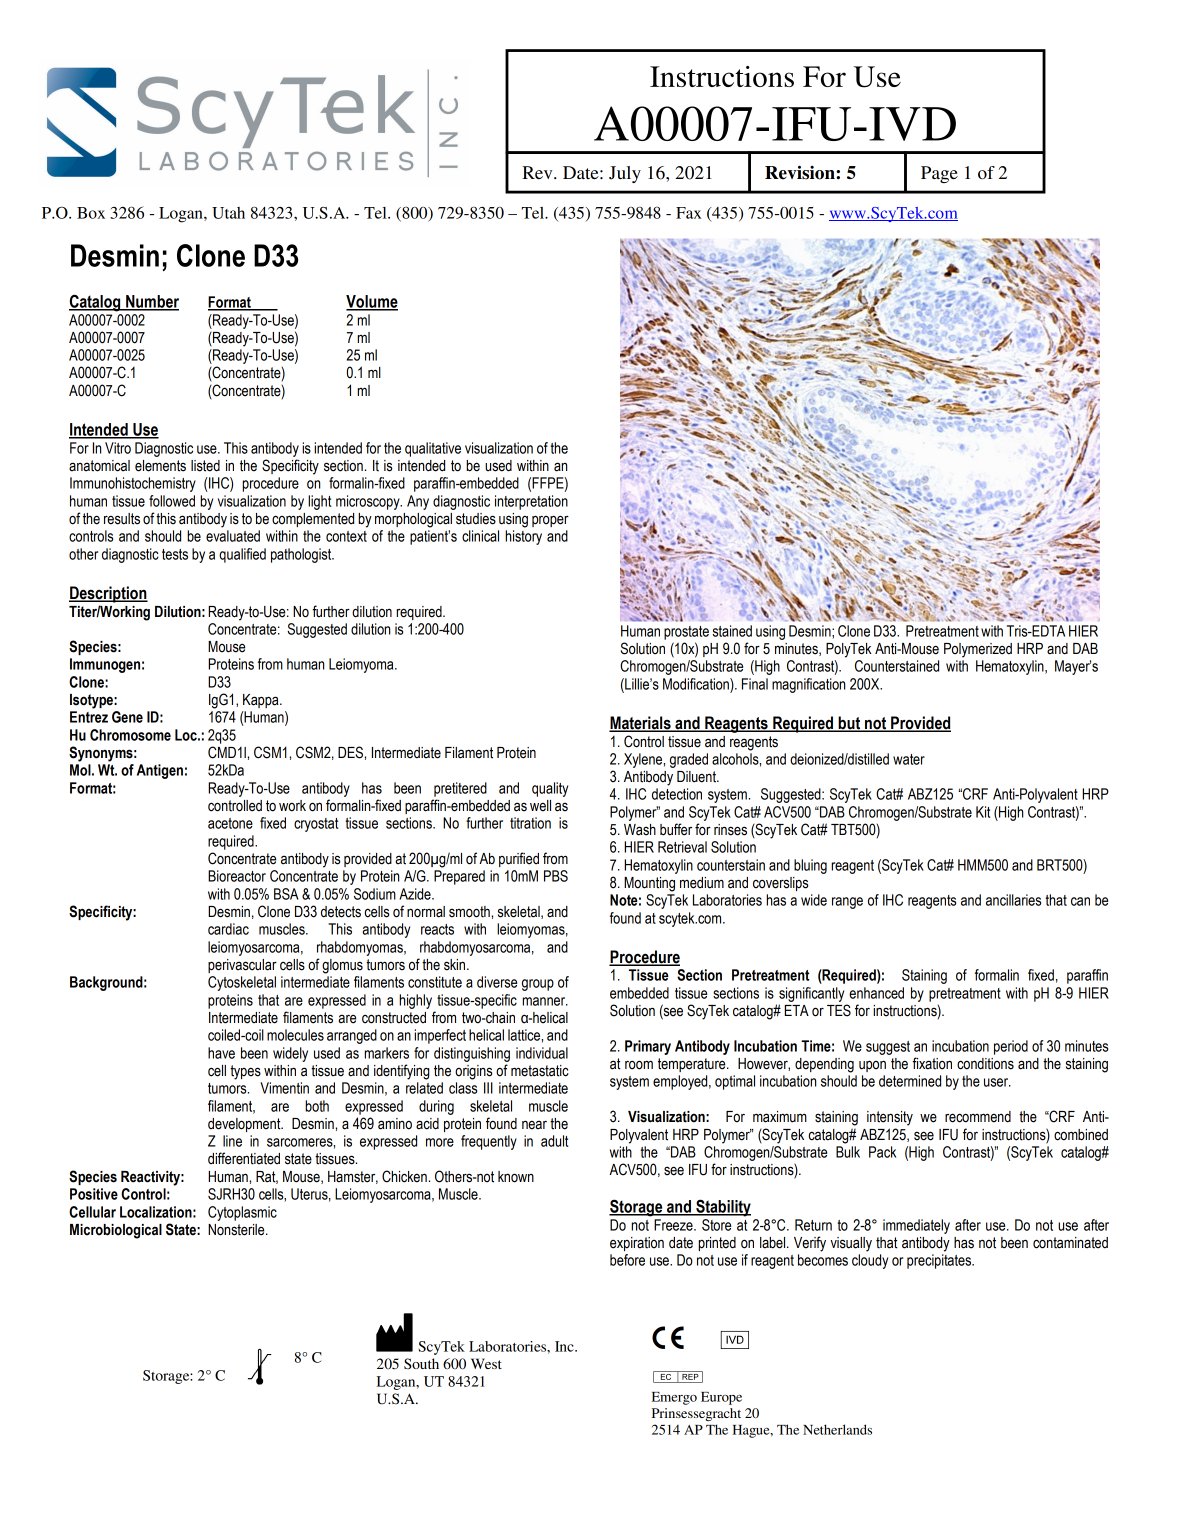  I want to click on Utah, so click(228, 213).
